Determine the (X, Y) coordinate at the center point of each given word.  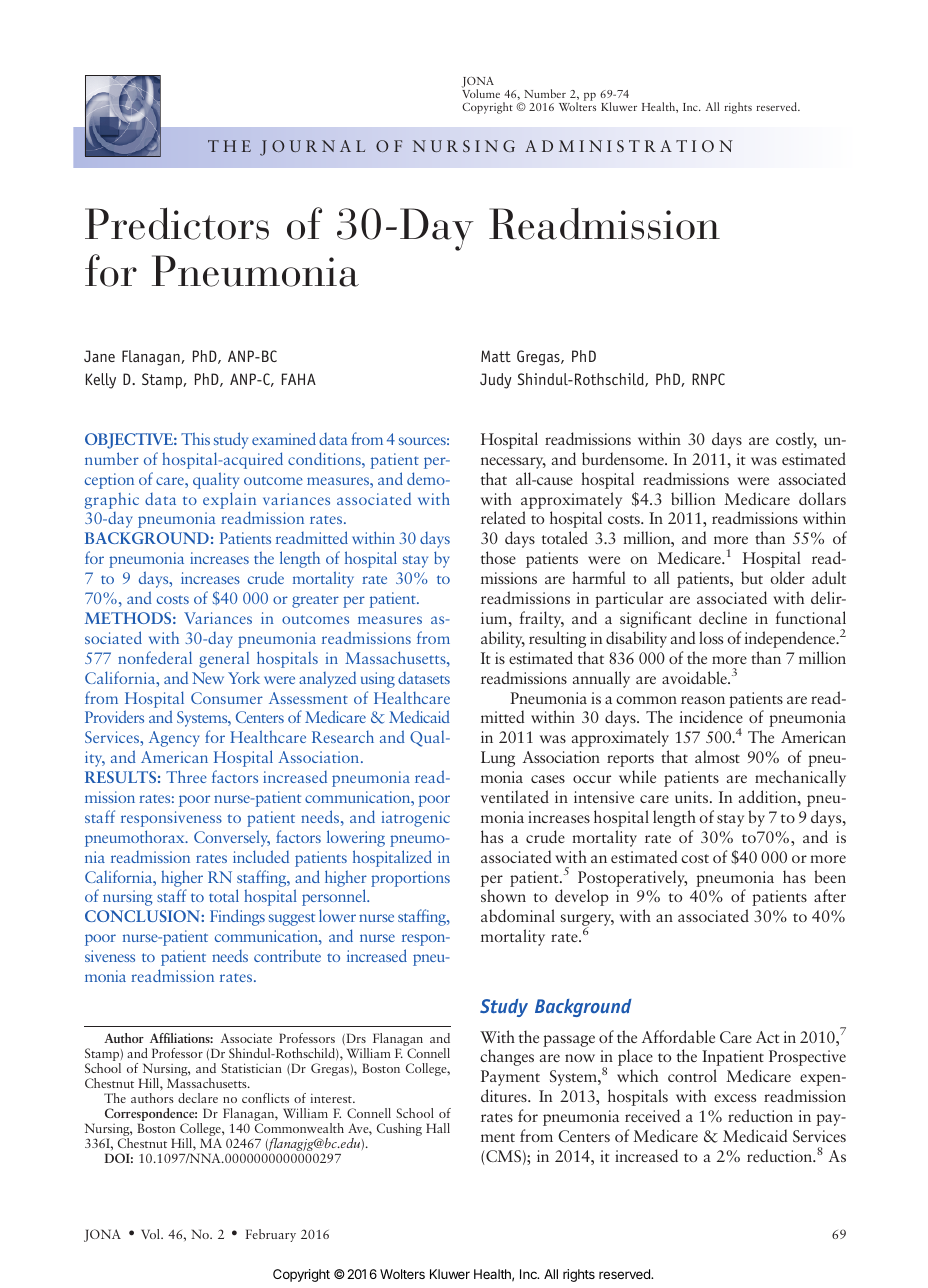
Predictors (177, 223)
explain (229, 500)
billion (693, 498)
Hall (438, 1128)
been (830, 876)
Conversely (232, 838)
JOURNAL (312, 148)
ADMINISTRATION (628, 146)
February (271, 1235)
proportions (410, 879)
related (503, 517)
